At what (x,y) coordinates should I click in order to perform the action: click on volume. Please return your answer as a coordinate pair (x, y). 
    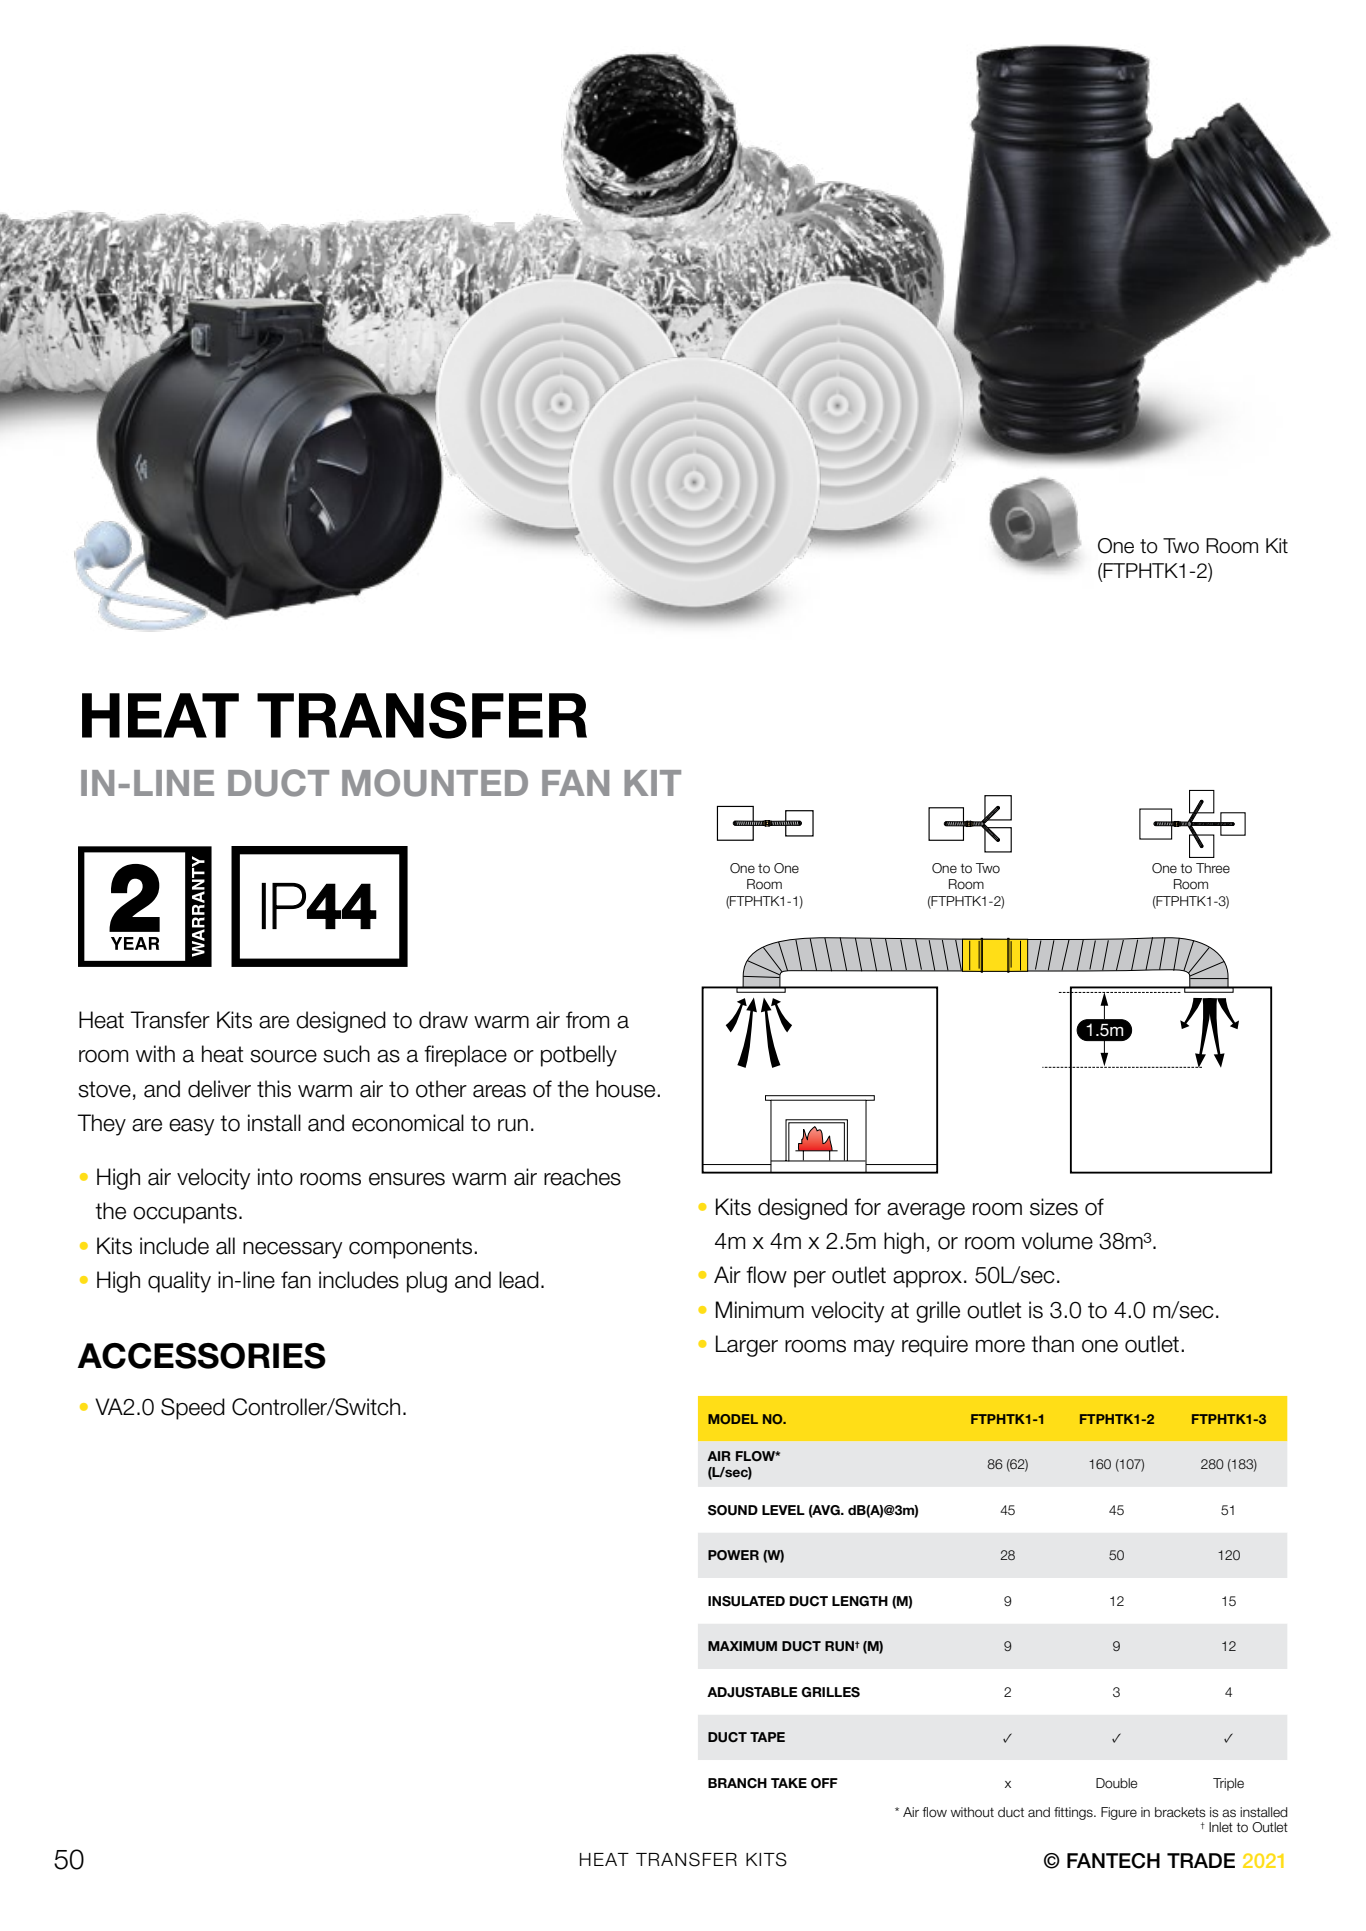
    Looking at the image, I should click on (1057, 1241).
